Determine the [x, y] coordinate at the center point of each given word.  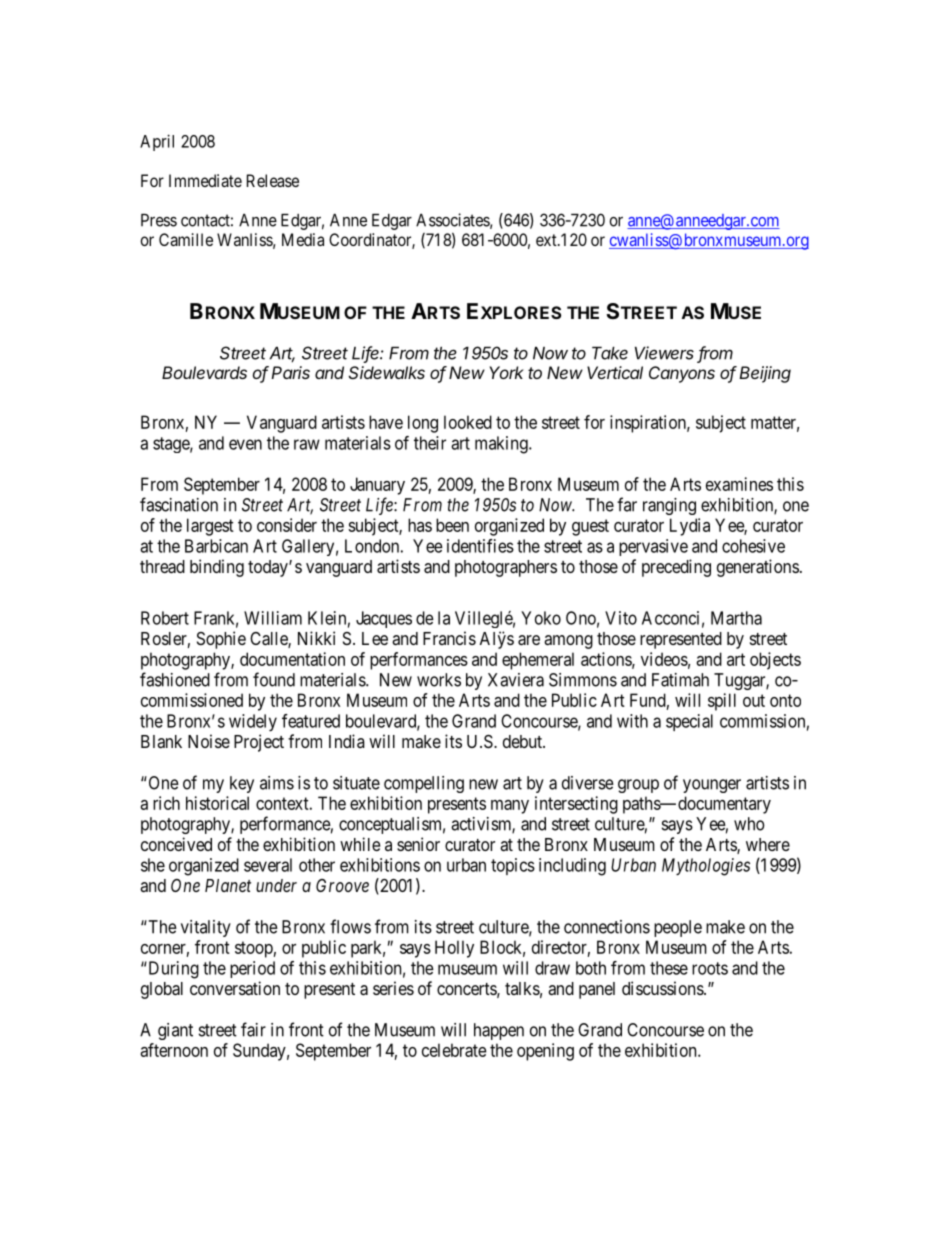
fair [253, 1029]
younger [712, 786]
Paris [290, 372]
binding [217, 568]
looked [468, 422]
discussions [663, 988]
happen [499, 1031]
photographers [506, 568]
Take [610, 353]
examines [739, 484]
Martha [736, 618]
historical [217, 803]
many [510, 807]
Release [273, 180]
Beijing [765, 374]
